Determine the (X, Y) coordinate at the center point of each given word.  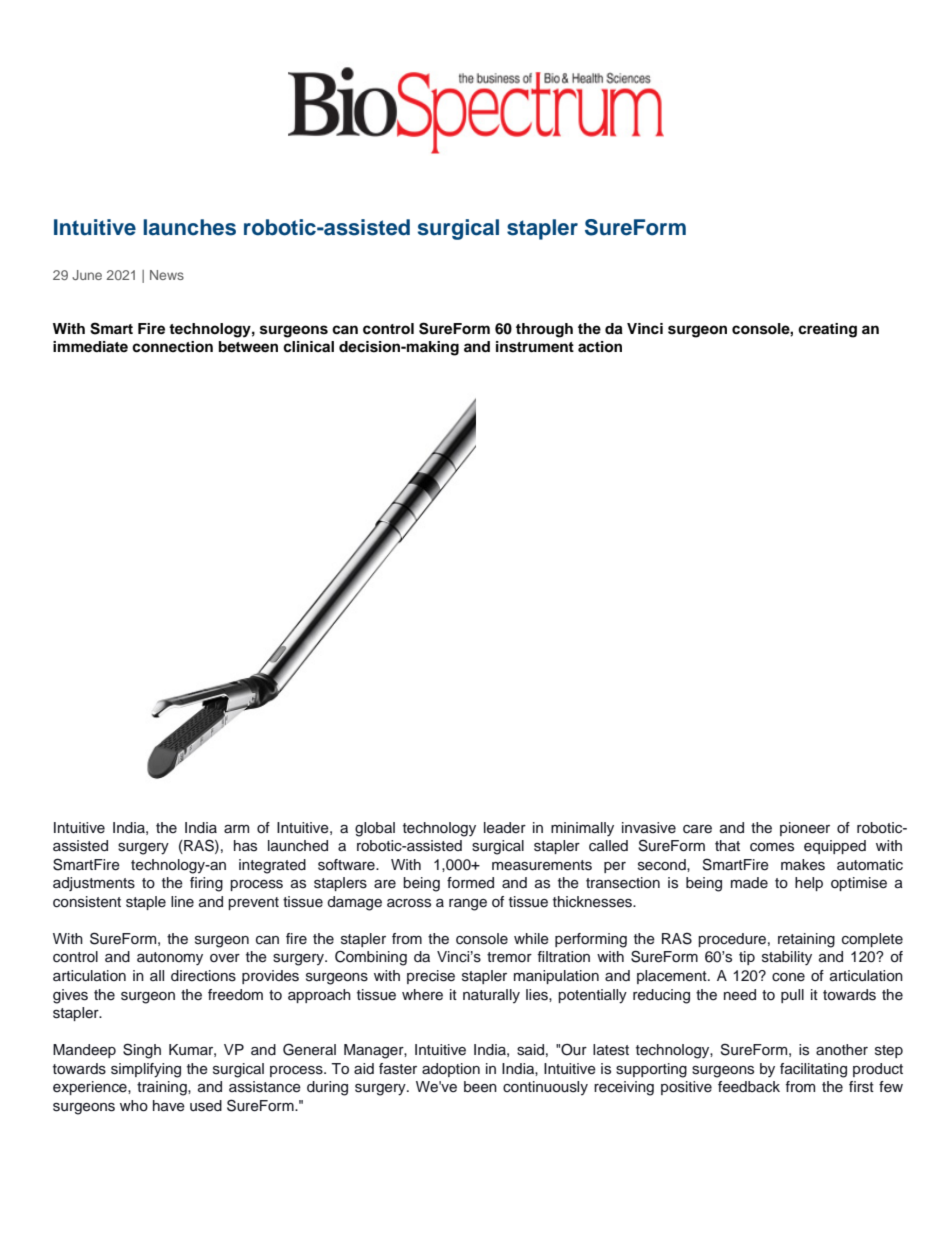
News (167, 275)
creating (827, 330)
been (480, 1087)
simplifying (146, 1070)
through (544, 330)
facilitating (813, 1070)
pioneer (805, 829)
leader (505, 828)
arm (236, 829)
